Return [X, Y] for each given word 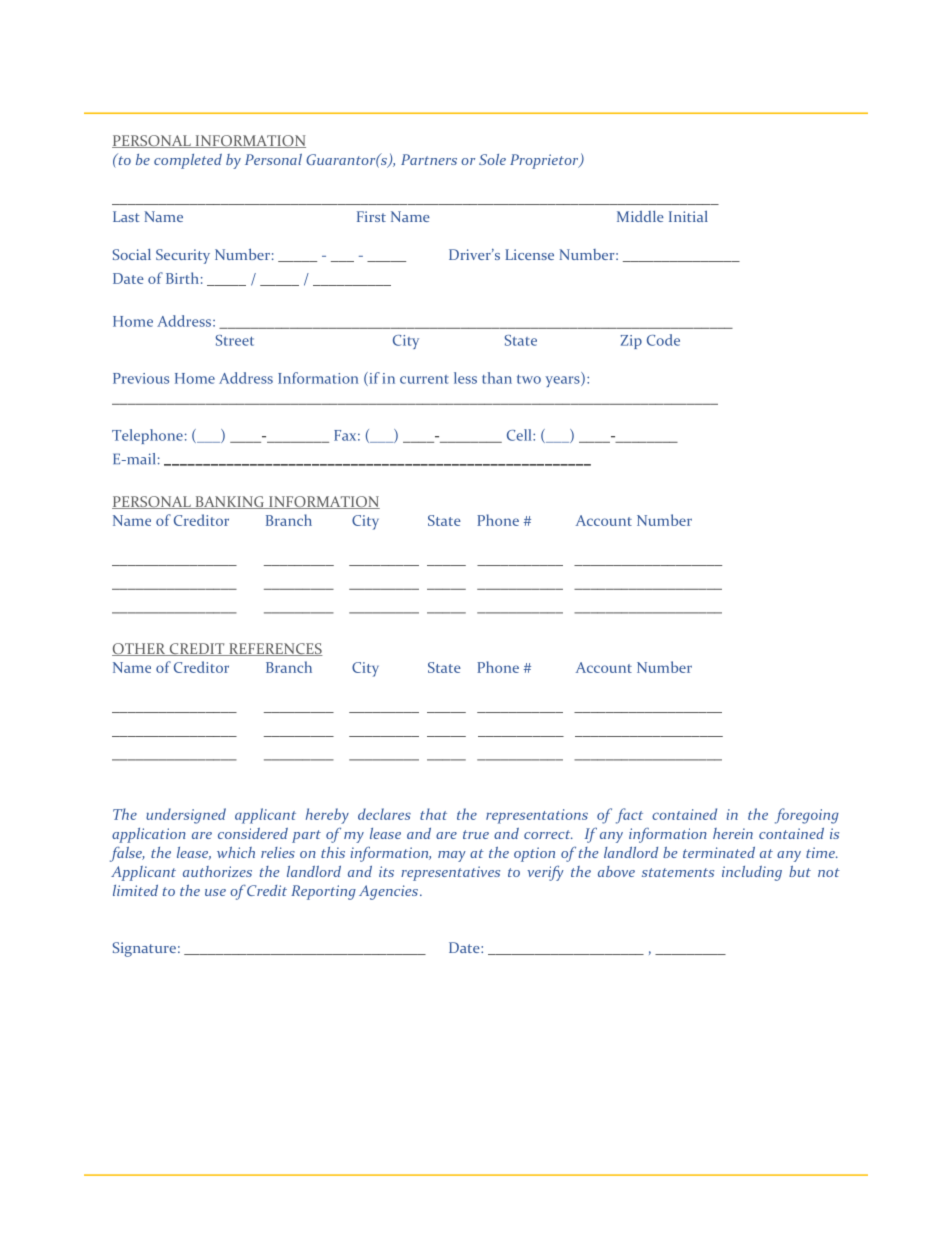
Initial [688, 216]
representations [537, 816]
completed [188, 161]
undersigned [186, 816]
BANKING [229, 502]
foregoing [807, 816]
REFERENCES [275, 649]
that [433, 814]
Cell [520, 435]
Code [663, 340]
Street [235, 340]
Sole [492, 159]
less [465, 378]
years [563, 381]
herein [733, 833]
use [215, 892]
